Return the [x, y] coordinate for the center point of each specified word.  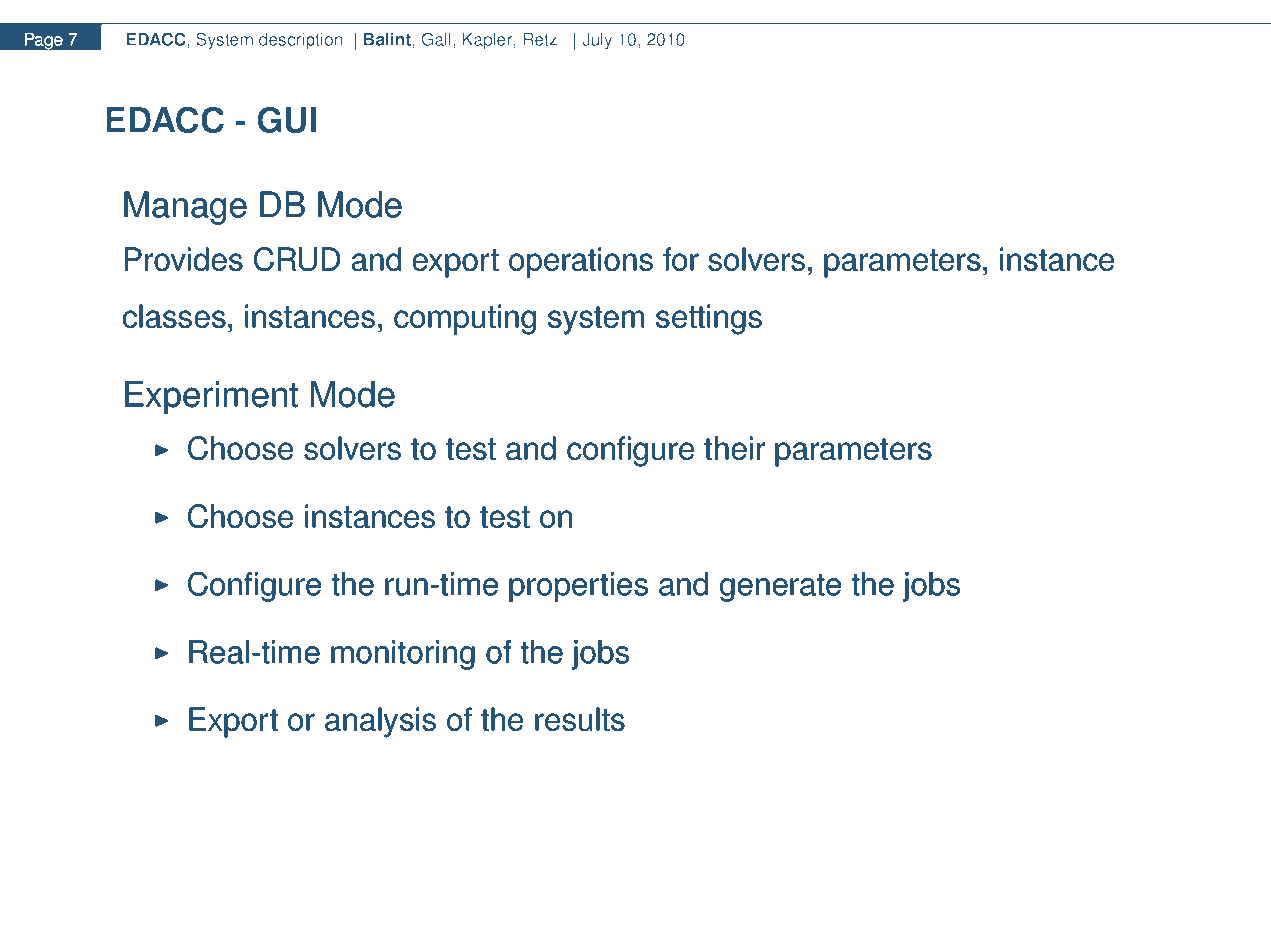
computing [465, 319]
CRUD [297, 259]
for [681, 259]
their [734, 448]
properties [578, 587]
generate [780, 588]
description [300, 41]
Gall [436, 39]
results [580, 719]
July [597, 41]
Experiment [211, 397]
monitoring [403, 655]
